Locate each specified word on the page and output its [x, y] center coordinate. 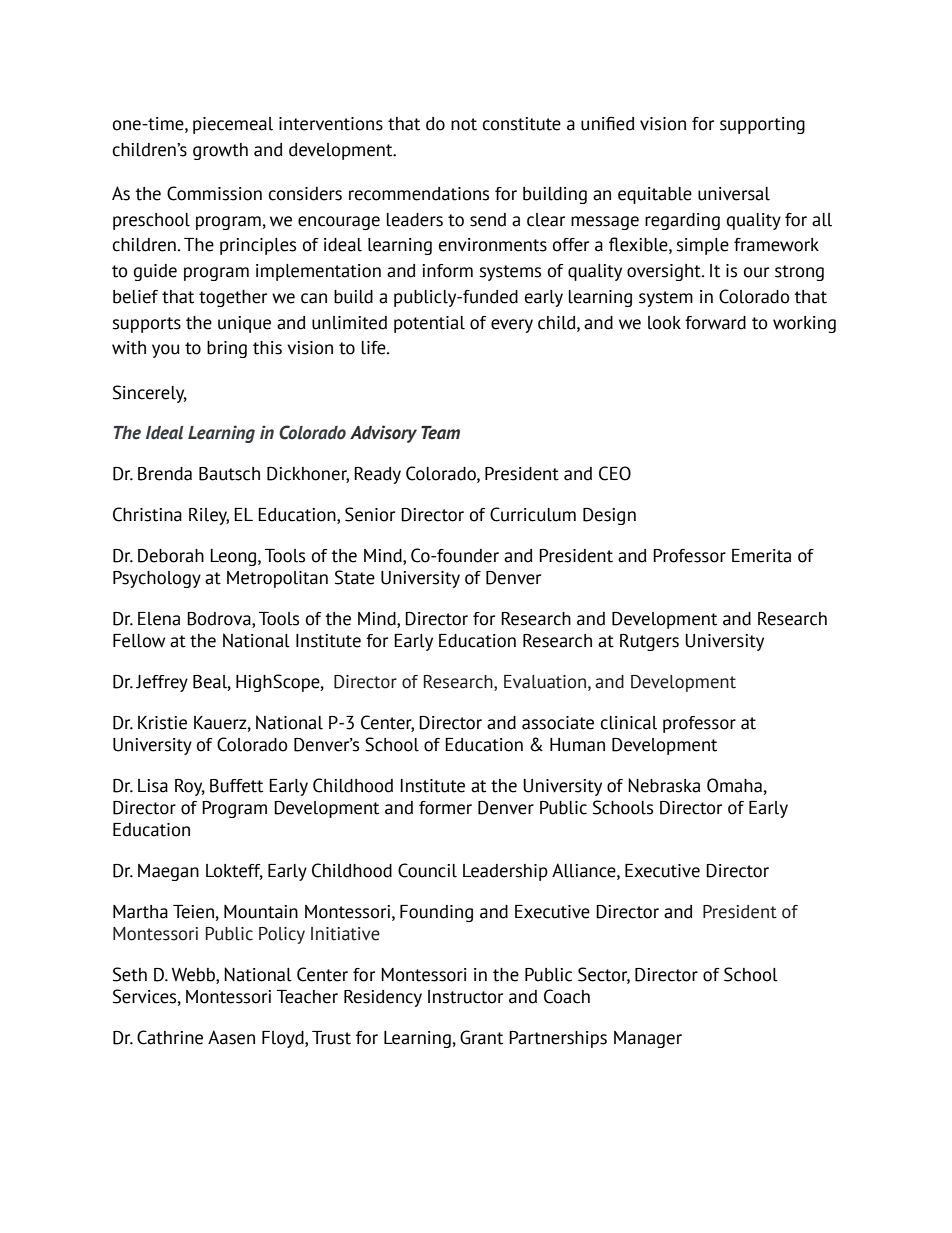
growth [220, 151]
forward [715, 323]
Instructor [465, 997]
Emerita [761, 556]
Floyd [284, 1039]
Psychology [157, 579]
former [445, 808]
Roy [190, 787]
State [355, 577]
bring [227, 349]
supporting [762, 125]
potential [429, 324]
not [464, 124]
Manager [648, 1039]
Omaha [734, 785]
